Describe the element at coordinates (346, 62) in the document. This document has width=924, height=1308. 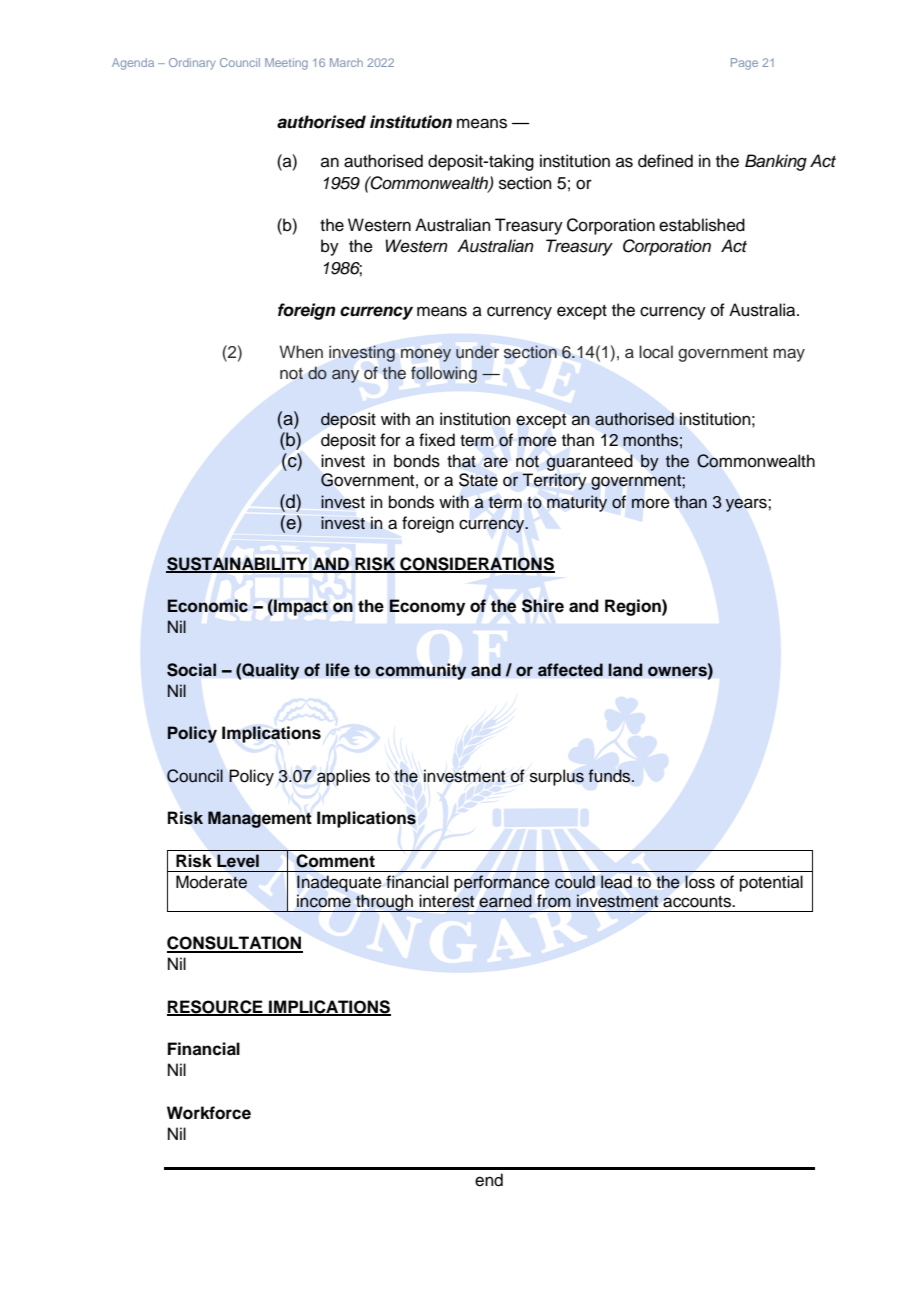
I see `March` at that location.
